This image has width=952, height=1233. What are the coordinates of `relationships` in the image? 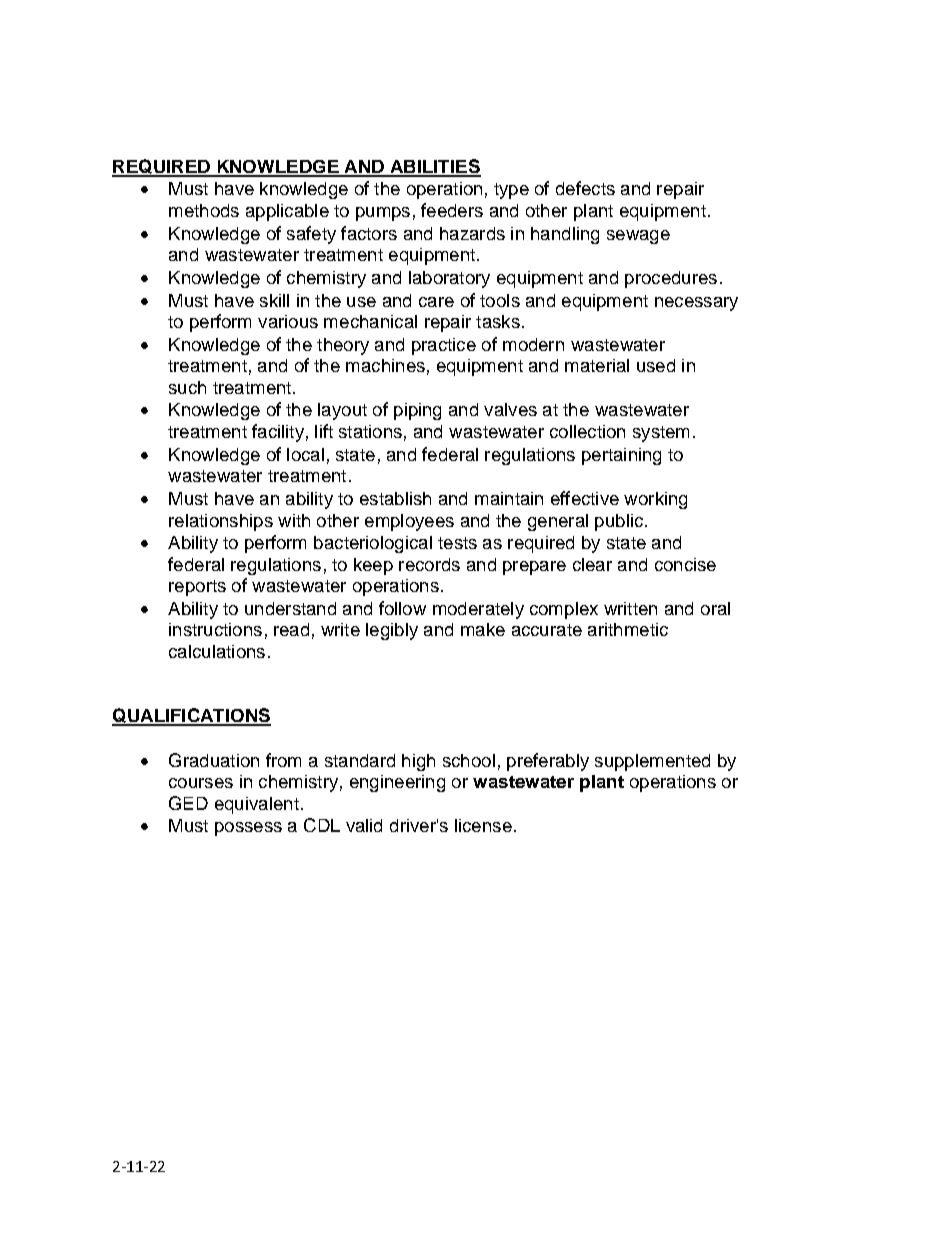 It's located at (221, 522).
